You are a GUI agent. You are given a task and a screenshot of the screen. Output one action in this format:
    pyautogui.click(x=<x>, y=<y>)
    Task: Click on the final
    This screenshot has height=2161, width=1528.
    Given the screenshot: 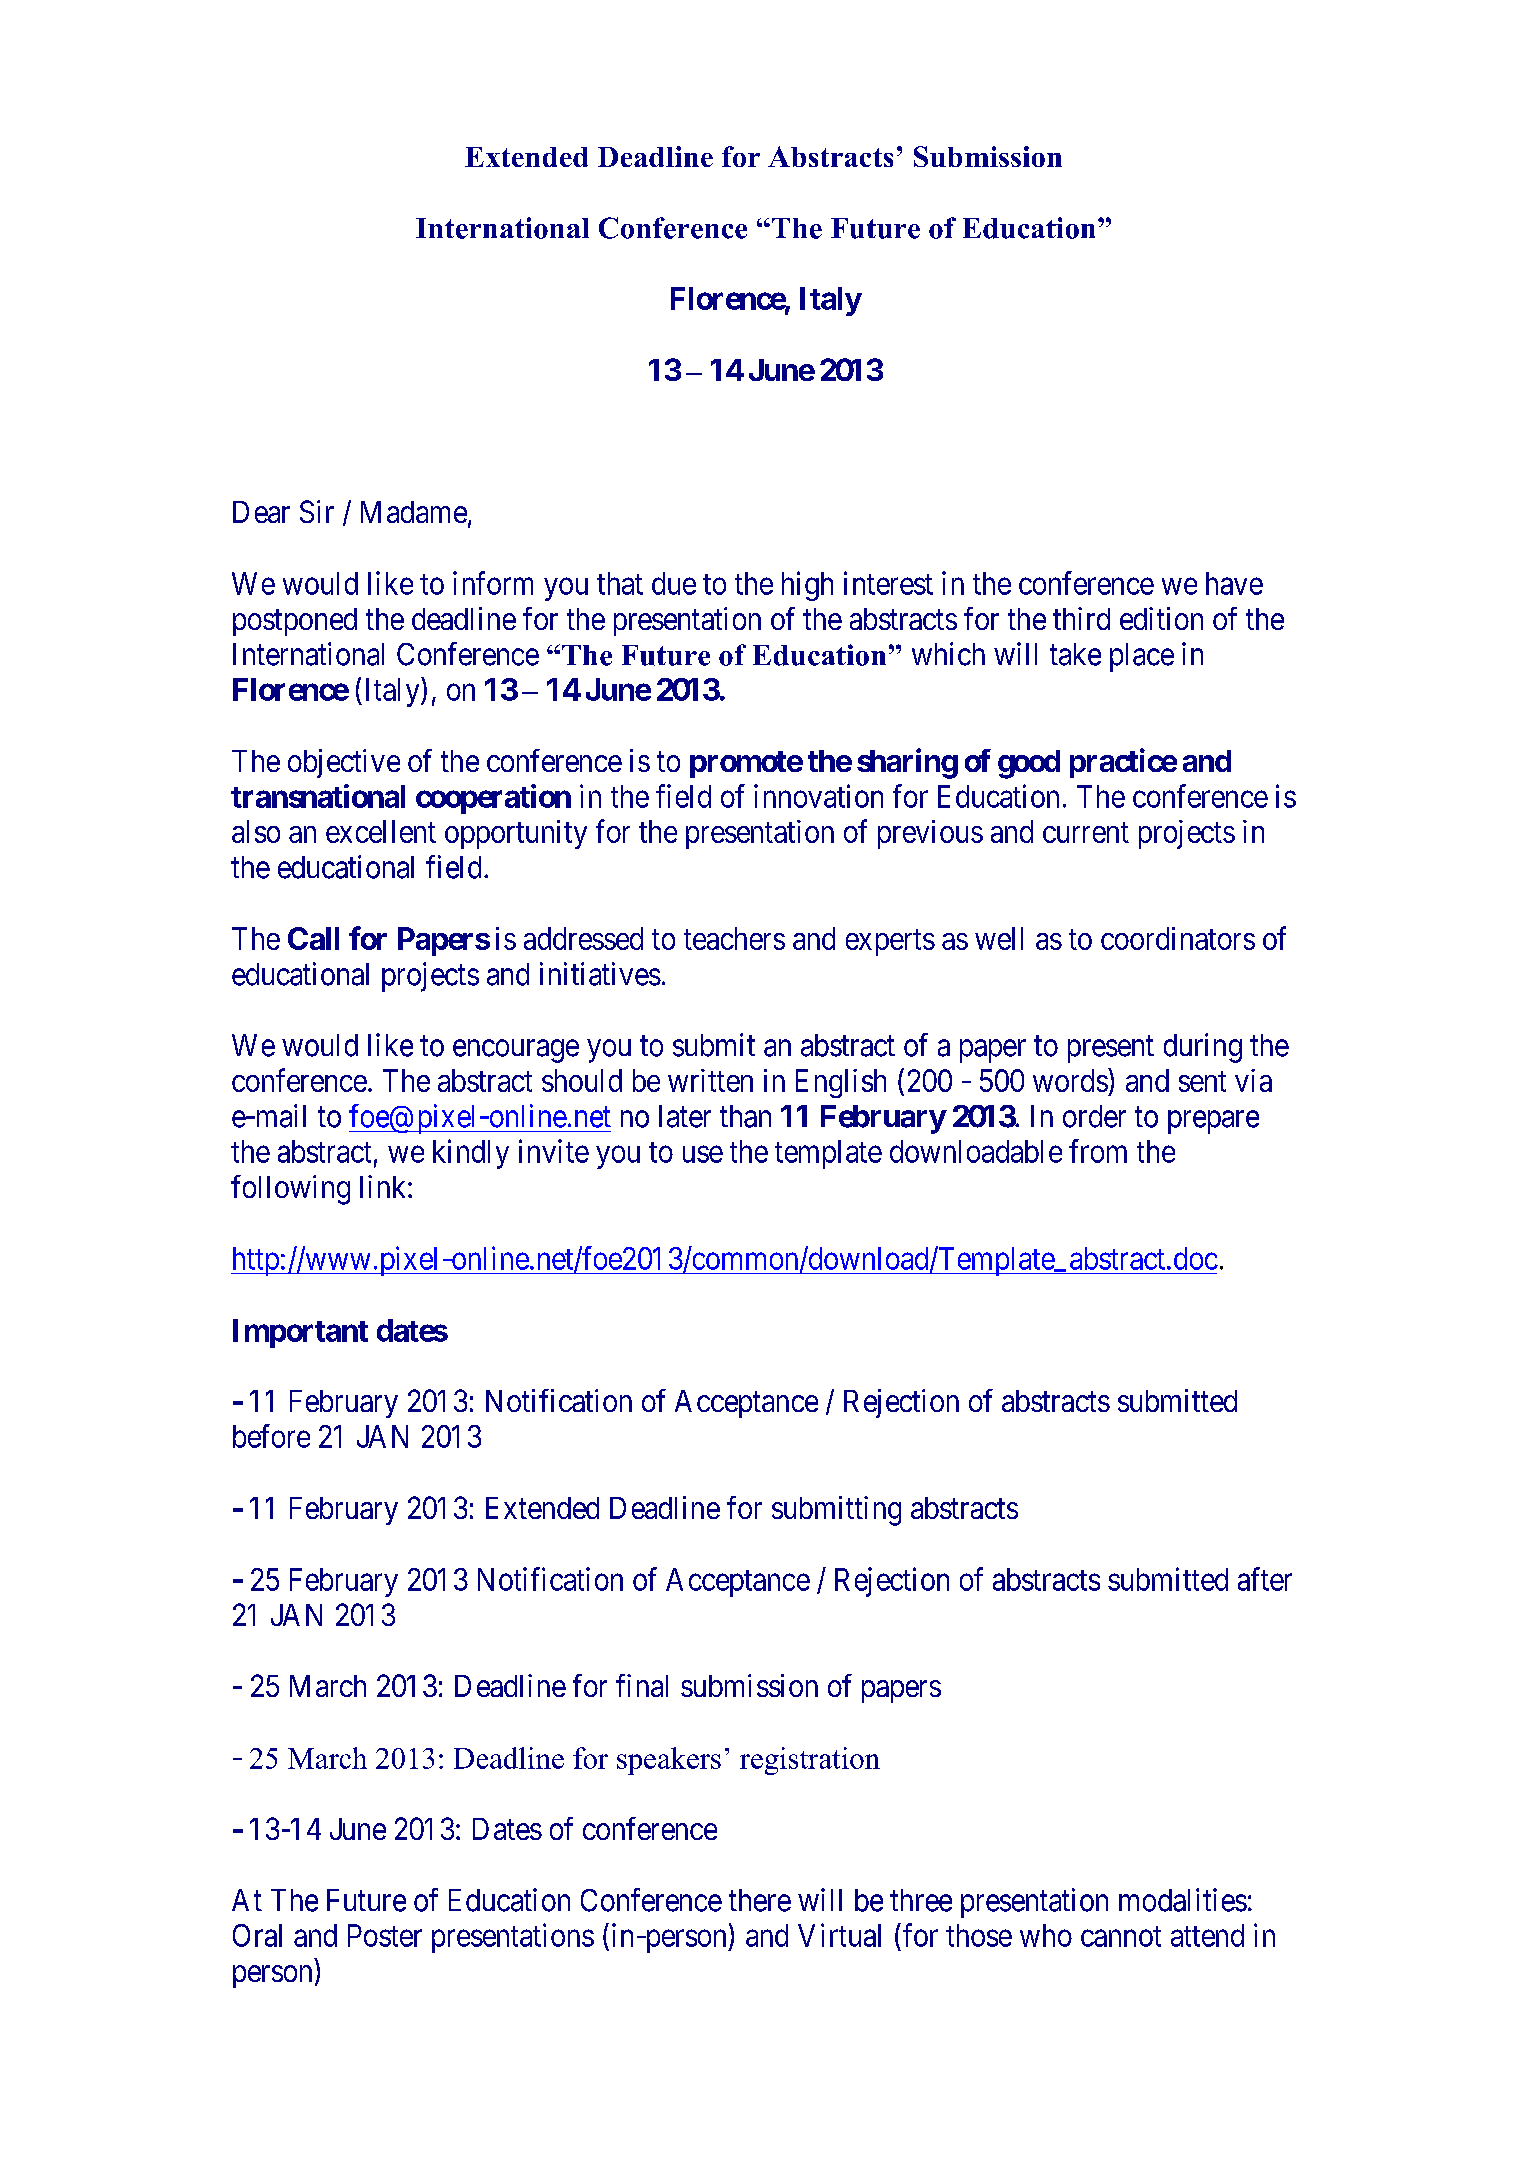 What is the action you would take?
    pyautogui.click(x=642, y=1685)
